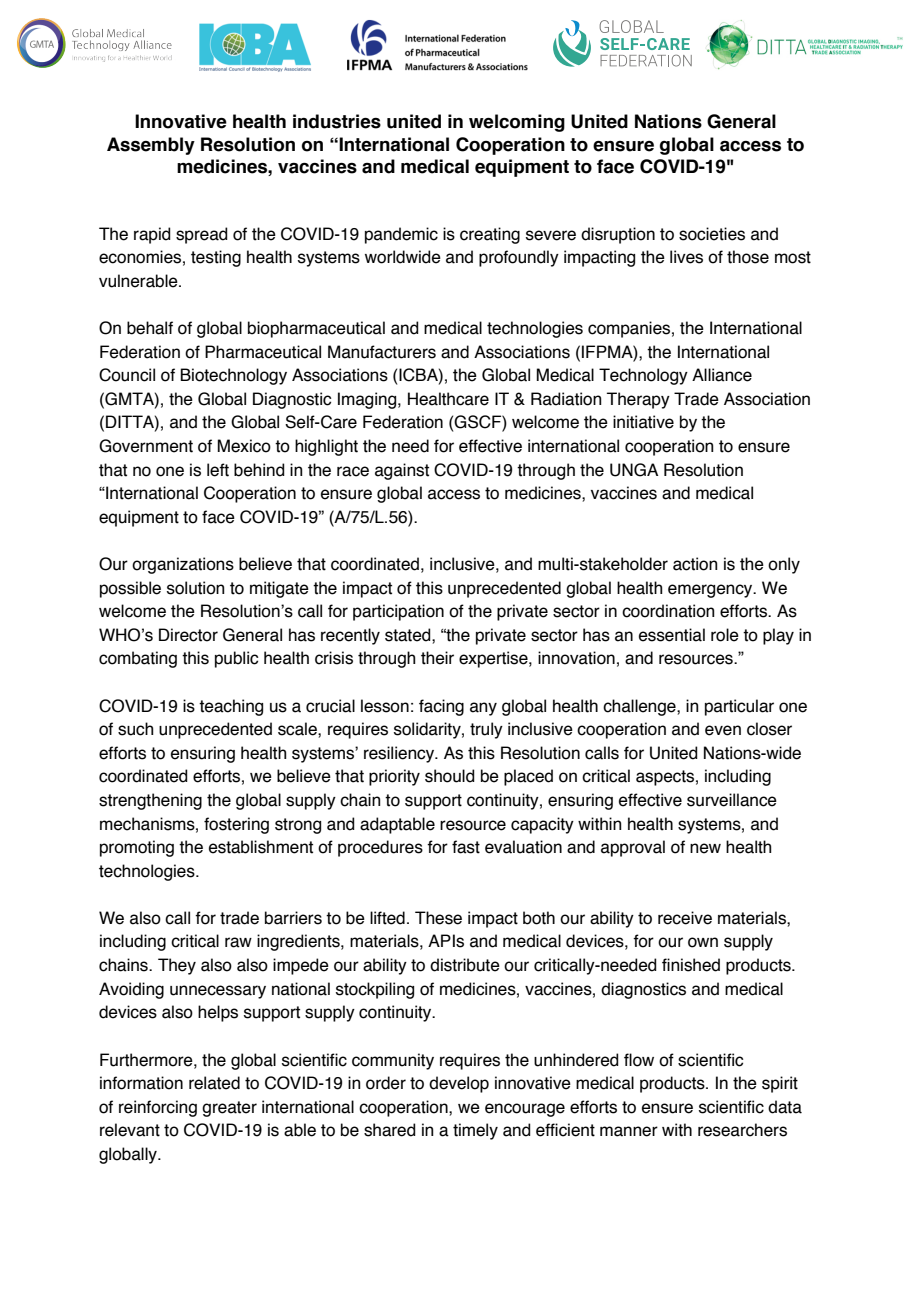  Describe the element at coordinates (151, 146) in the screenshot. I see `Assembly` at that location.
